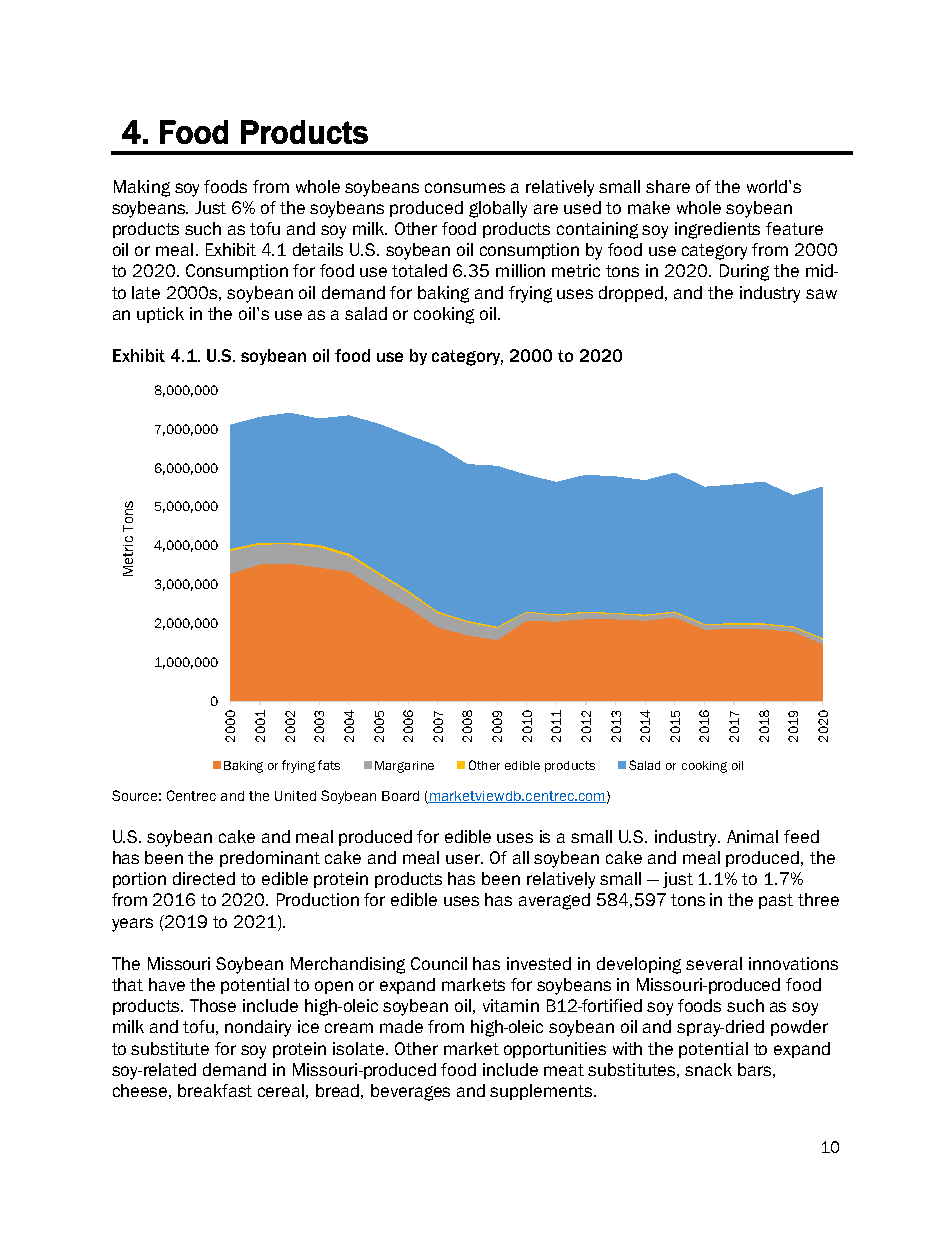 Image resolution: width=952 pixels, height=1233 pixels. Describe the element at coordinates (708, 1069) in the page. I see `snack` at that location.
